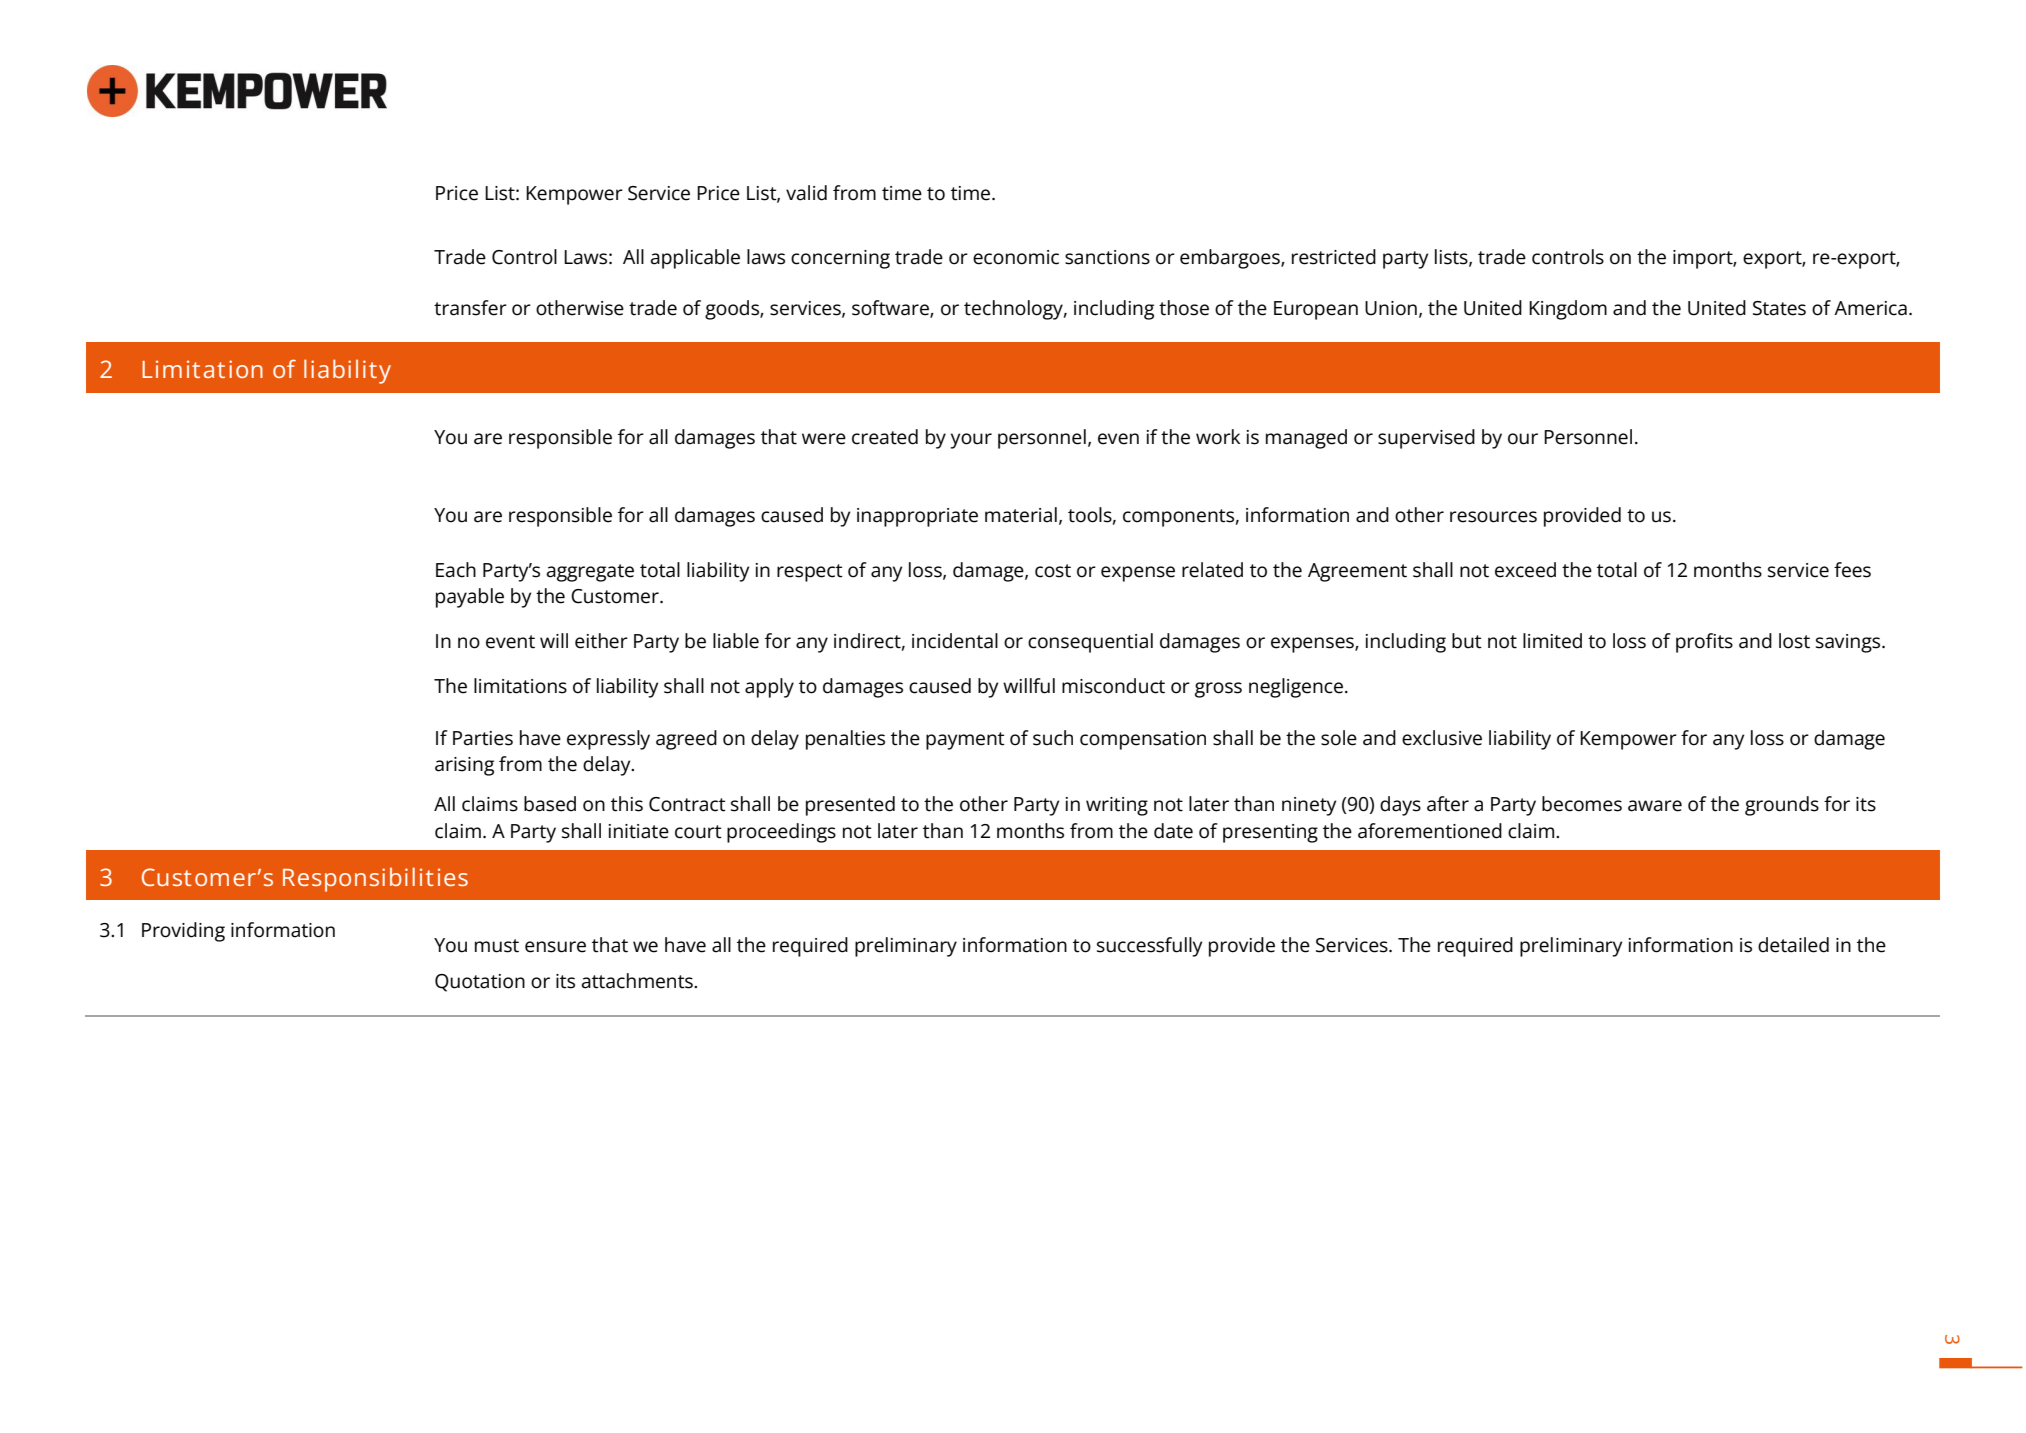  Describe the element at coordinates (497, 946) in the screenshot. I see `must` at that location.
